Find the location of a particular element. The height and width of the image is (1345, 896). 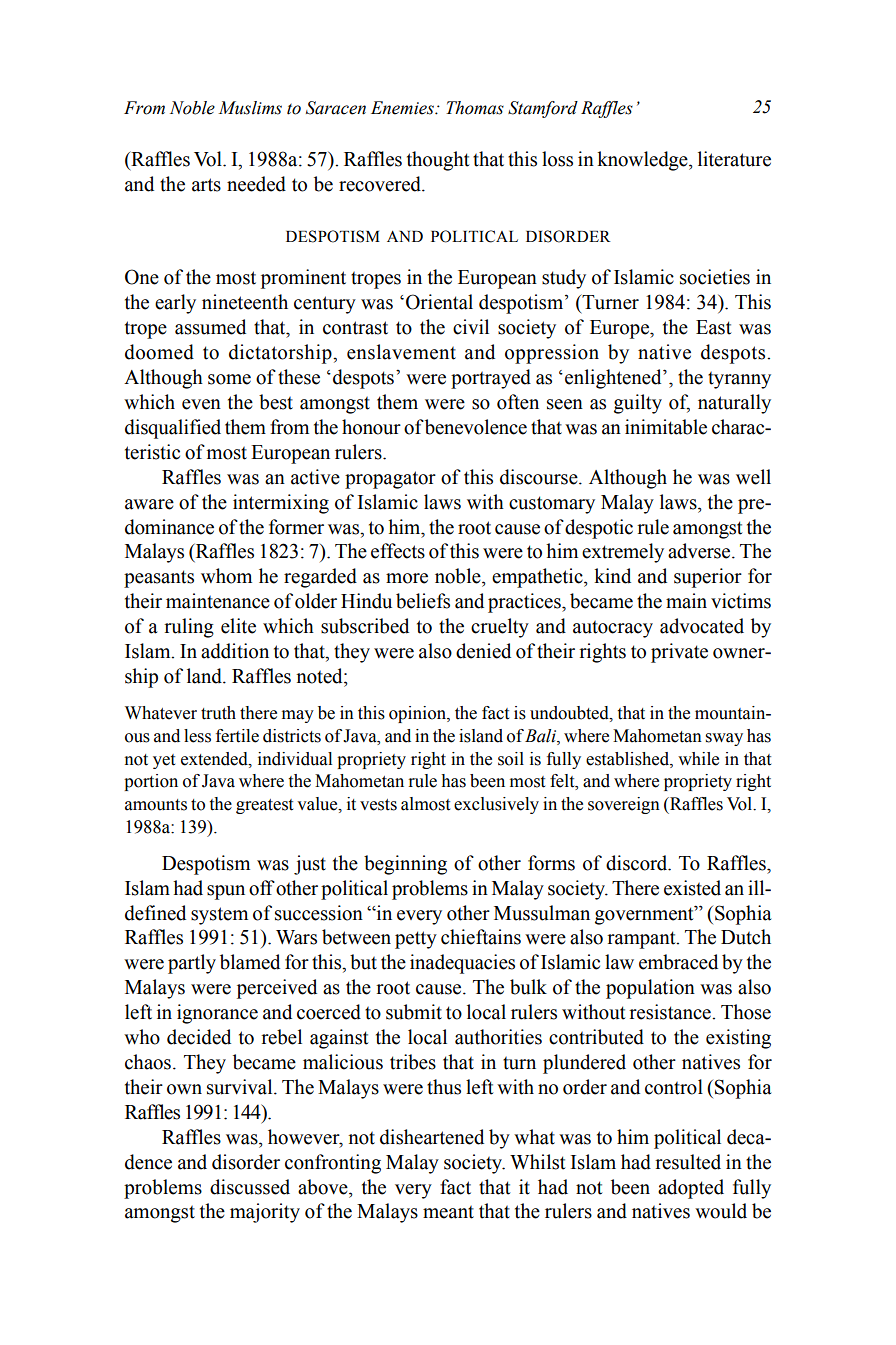

knowledge is located at coordinates (643, 161).
